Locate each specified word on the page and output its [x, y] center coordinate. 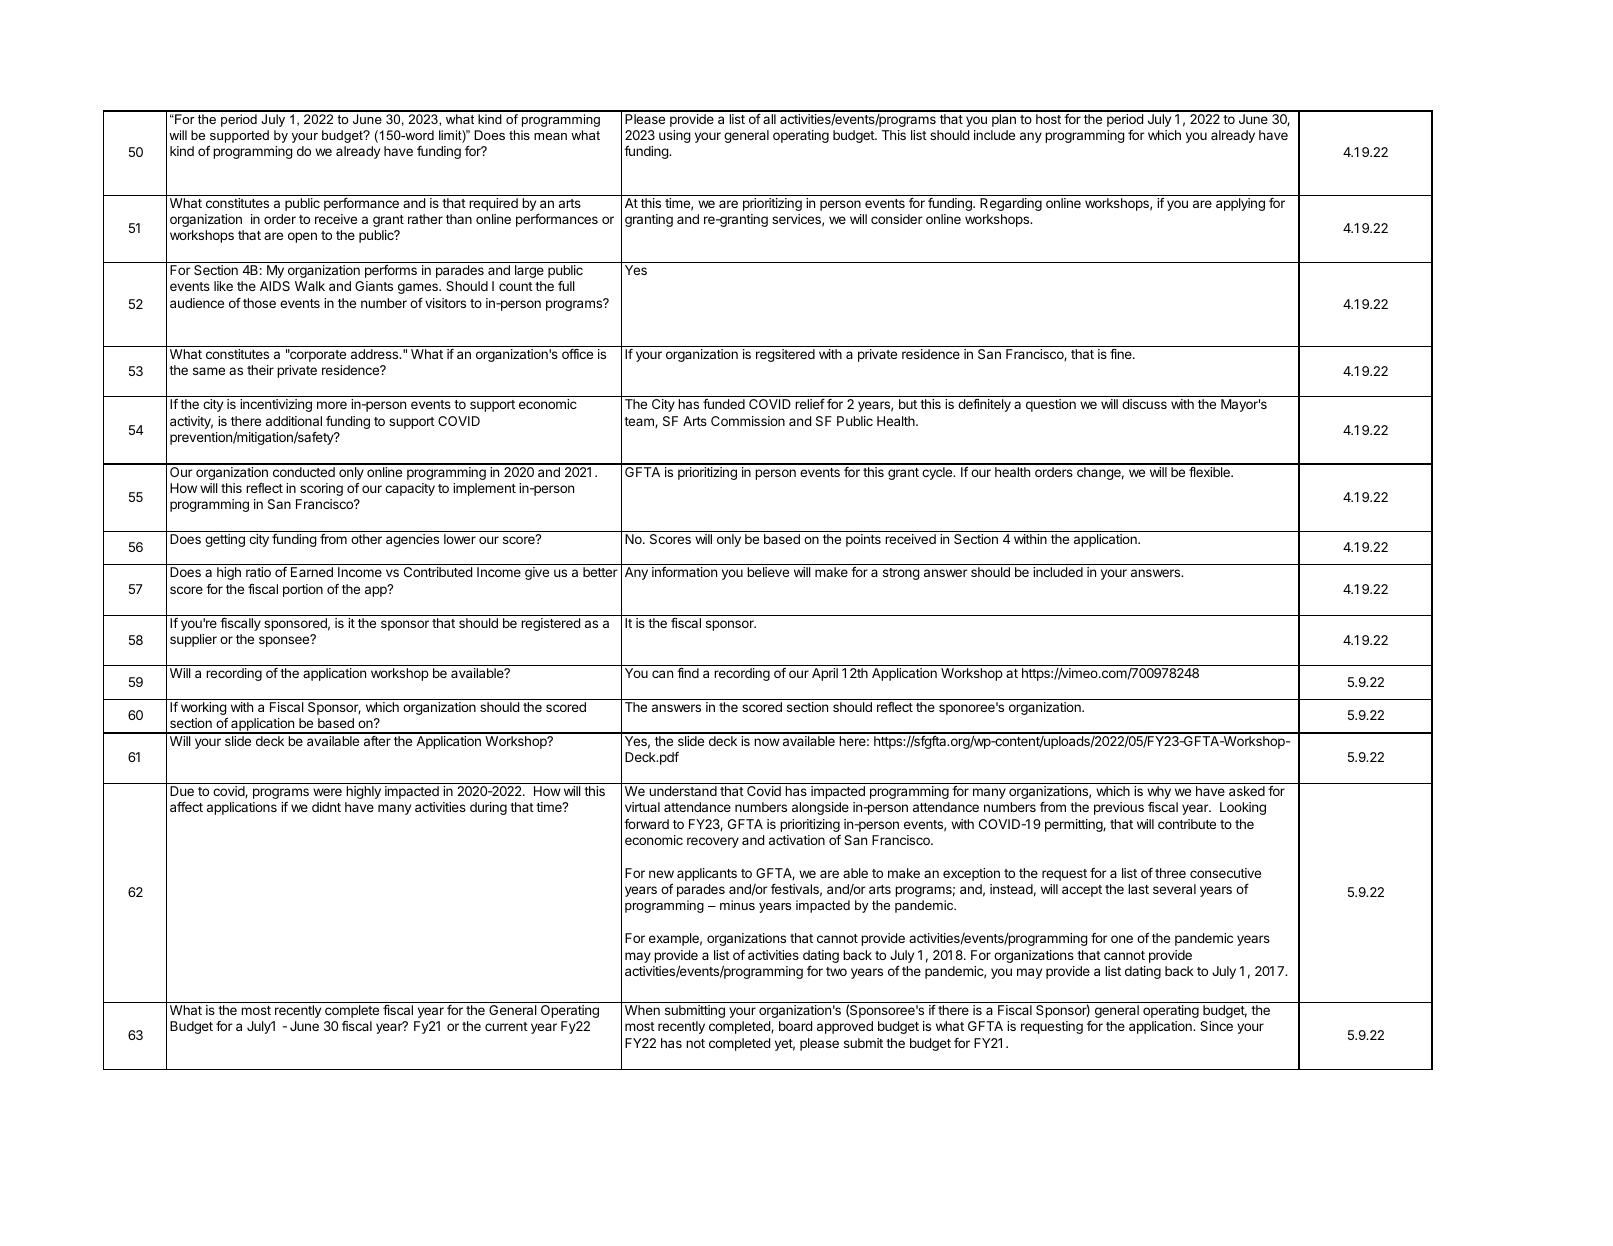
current [506, 1026]
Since [1216, 1026]
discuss [1144, 404]
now [767, 742]
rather [425, 219]
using [675, 136]
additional [294, 421]
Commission [748, 421]
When [642, 1010]
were [327, 792]
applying [1240, 204]
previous [1119, 808]
